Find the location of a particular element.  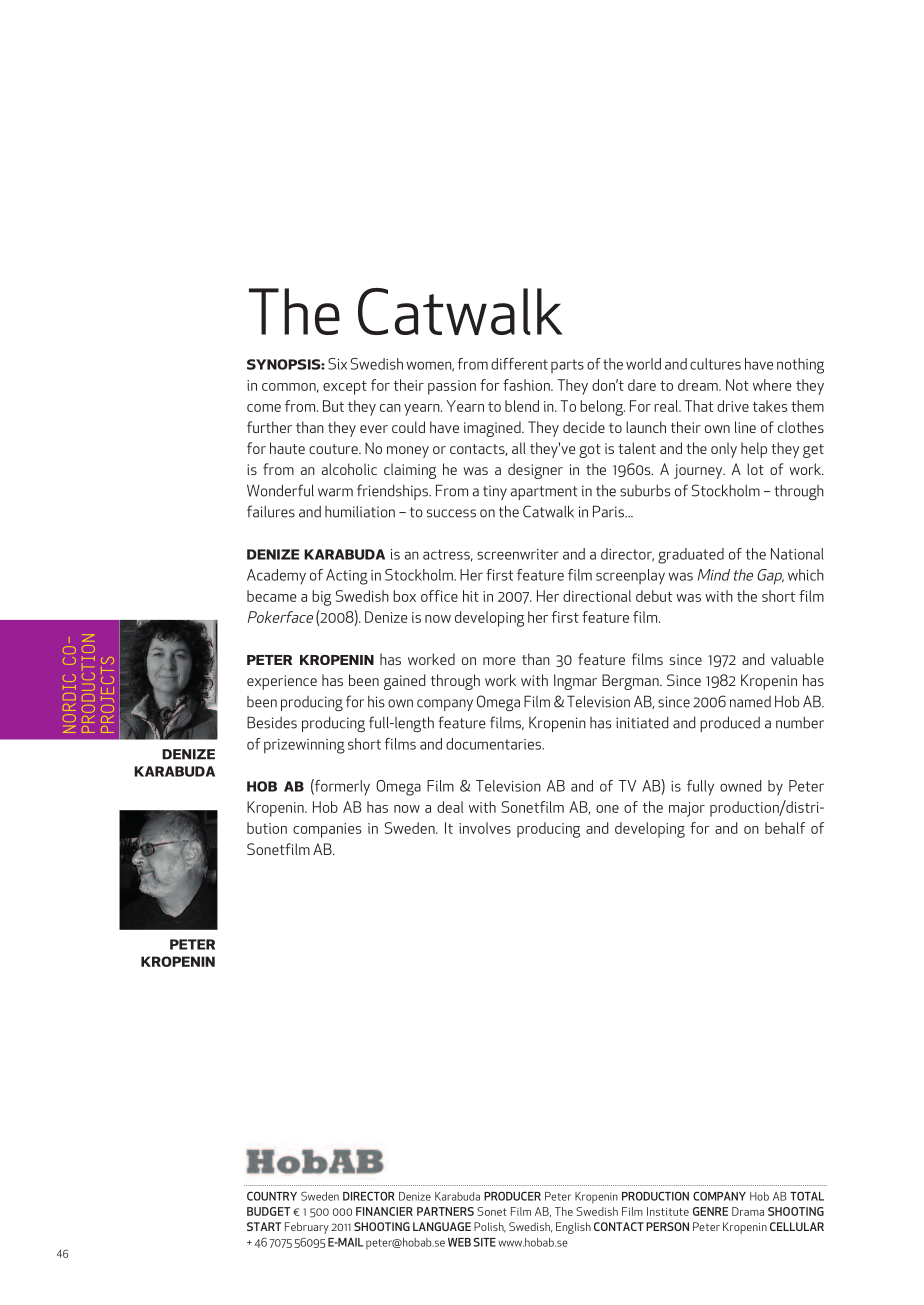

involves is located at coordinates (485, 828).
